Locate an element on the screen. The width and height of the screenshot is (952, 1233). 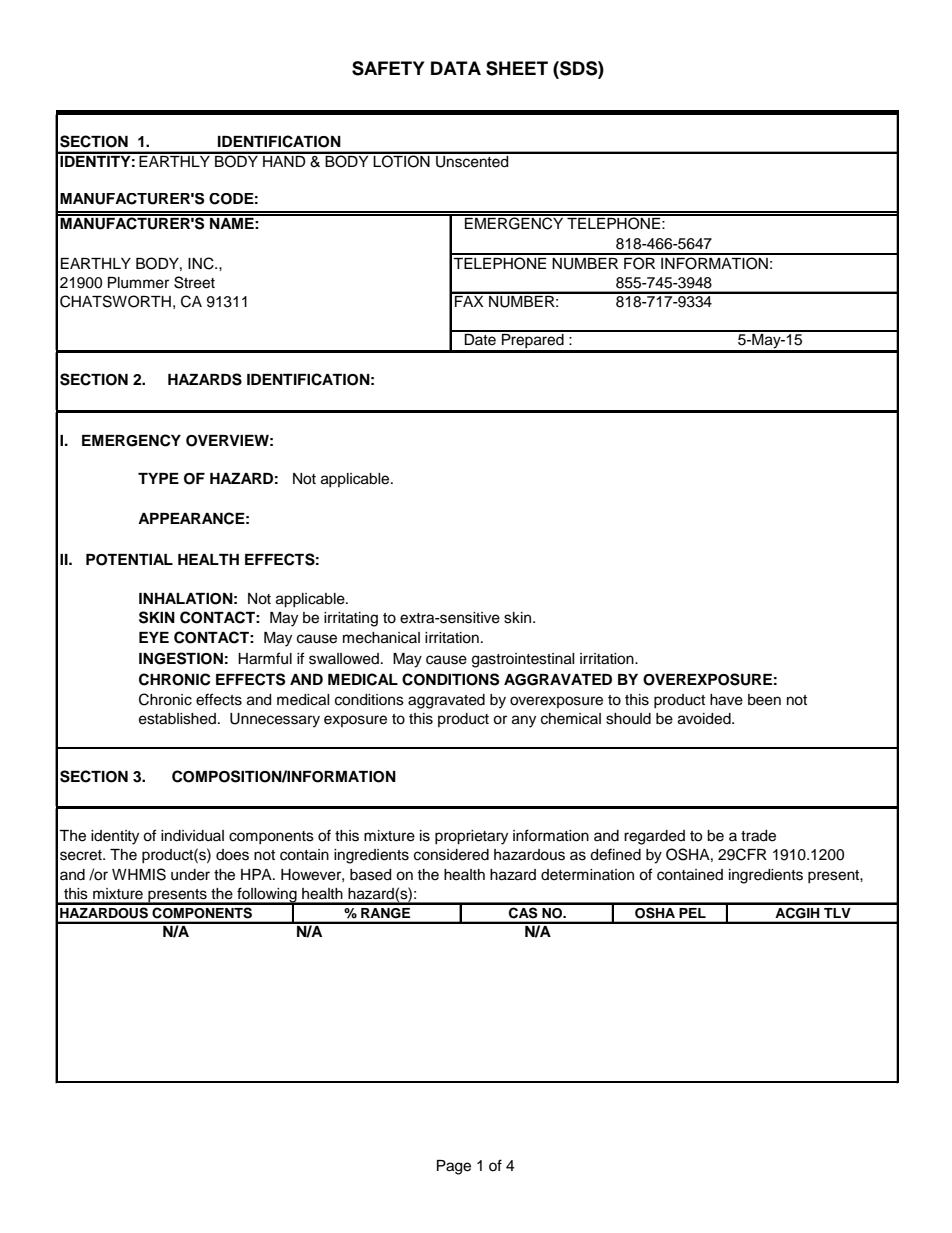
gastrointestinal is located at coordinates (523, 660).
